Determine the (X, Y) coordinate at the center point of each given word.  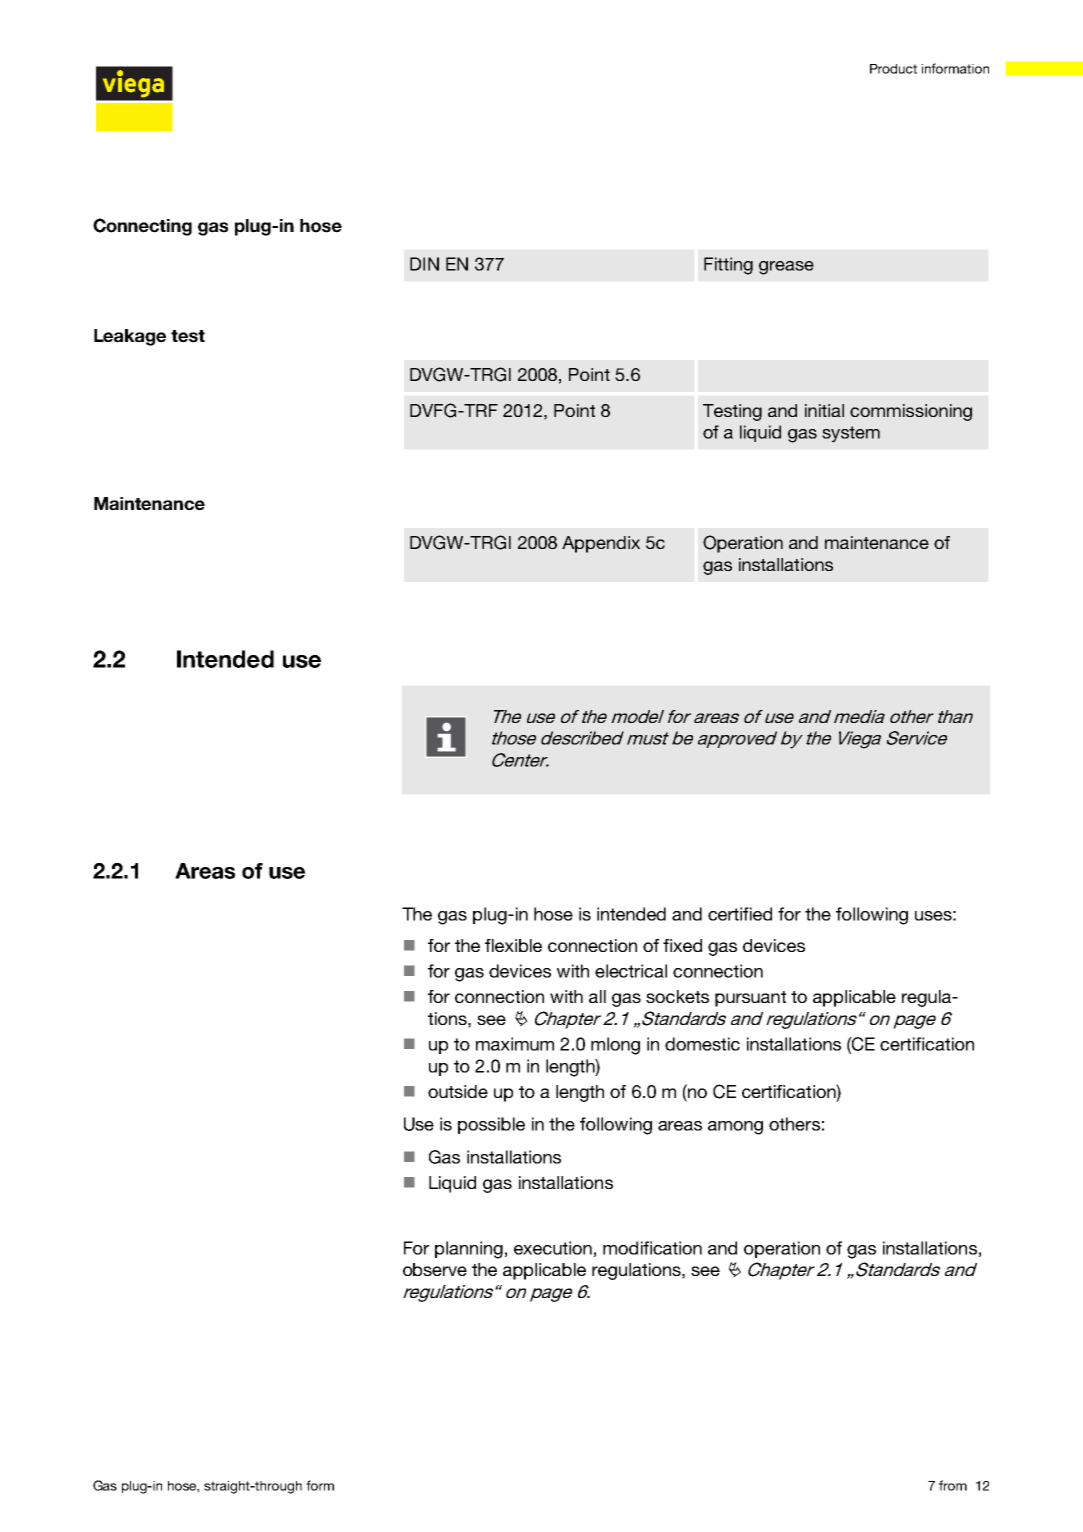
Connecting (142, 227)
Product (893, 69)
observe (435, 1269)
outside (458, 1091)
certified (740, 914)
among (735, 1128)
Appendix (601, 544)
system (851, 434)
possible (491, 1125)
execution (553, 1248)
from (953, 1485)
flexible (513, 945)
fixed (682, 945)
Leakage (130, 337)
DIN (424, 264)
